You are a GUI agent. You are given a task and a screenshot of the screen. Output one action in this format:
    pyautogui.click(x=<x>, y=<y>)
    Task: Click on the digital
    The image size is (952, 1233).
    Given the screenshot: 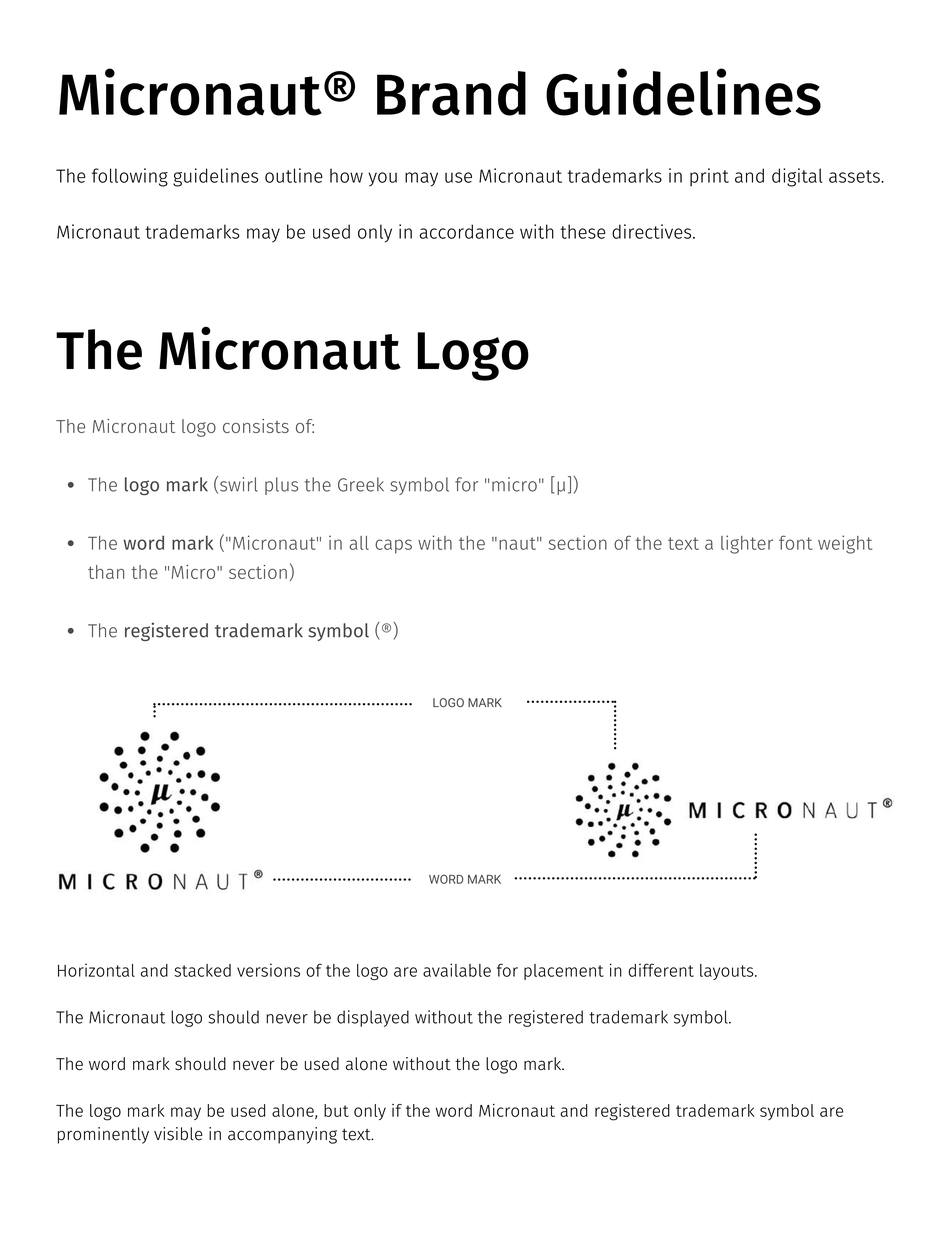 What is the action you would take?
    pyautogui.click(x=797, y=177)
